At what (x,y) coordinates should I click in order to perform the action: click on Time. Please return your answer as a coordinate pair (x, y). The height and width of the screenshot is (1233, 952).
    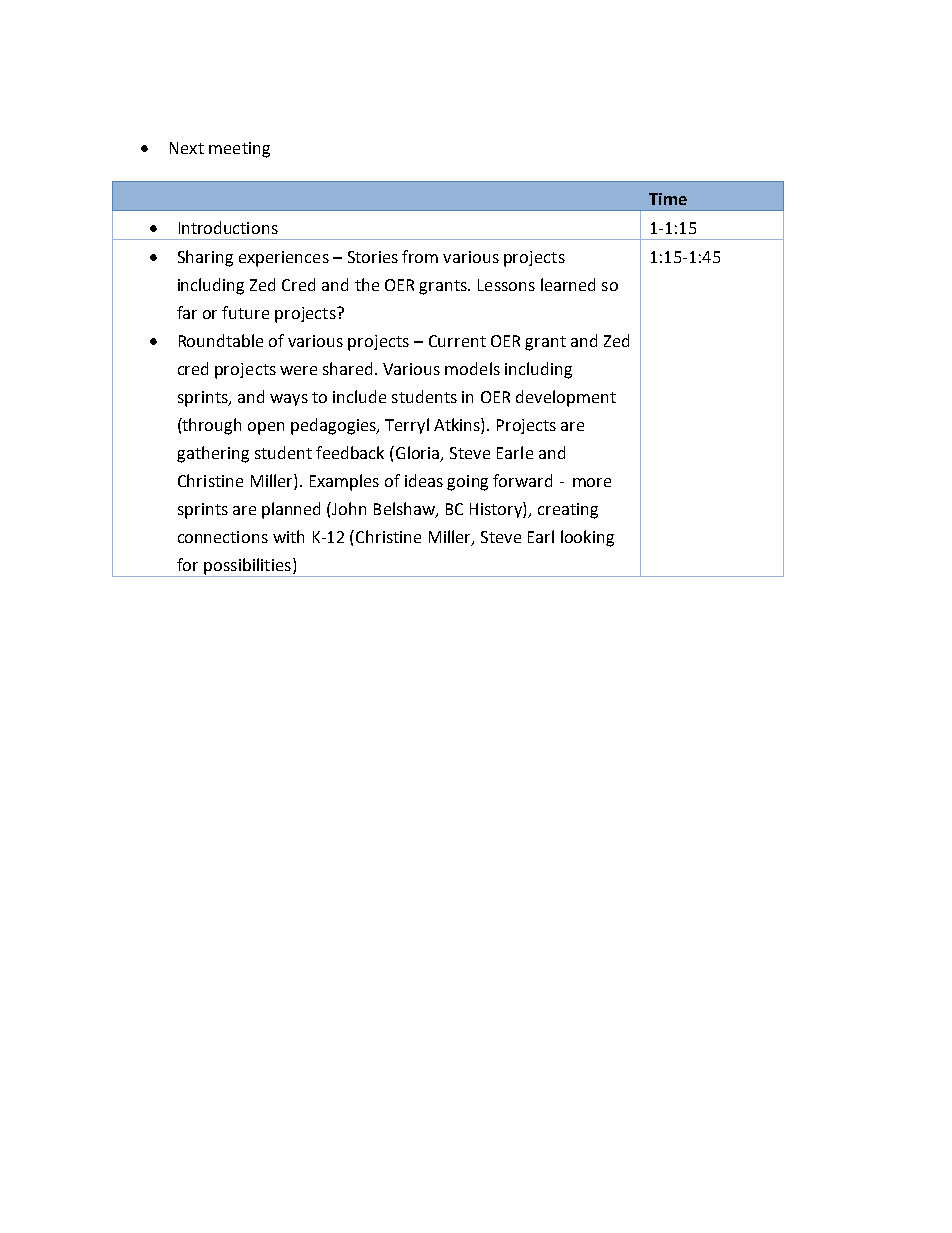
    Looking at the image, I should click on (668, 199).
